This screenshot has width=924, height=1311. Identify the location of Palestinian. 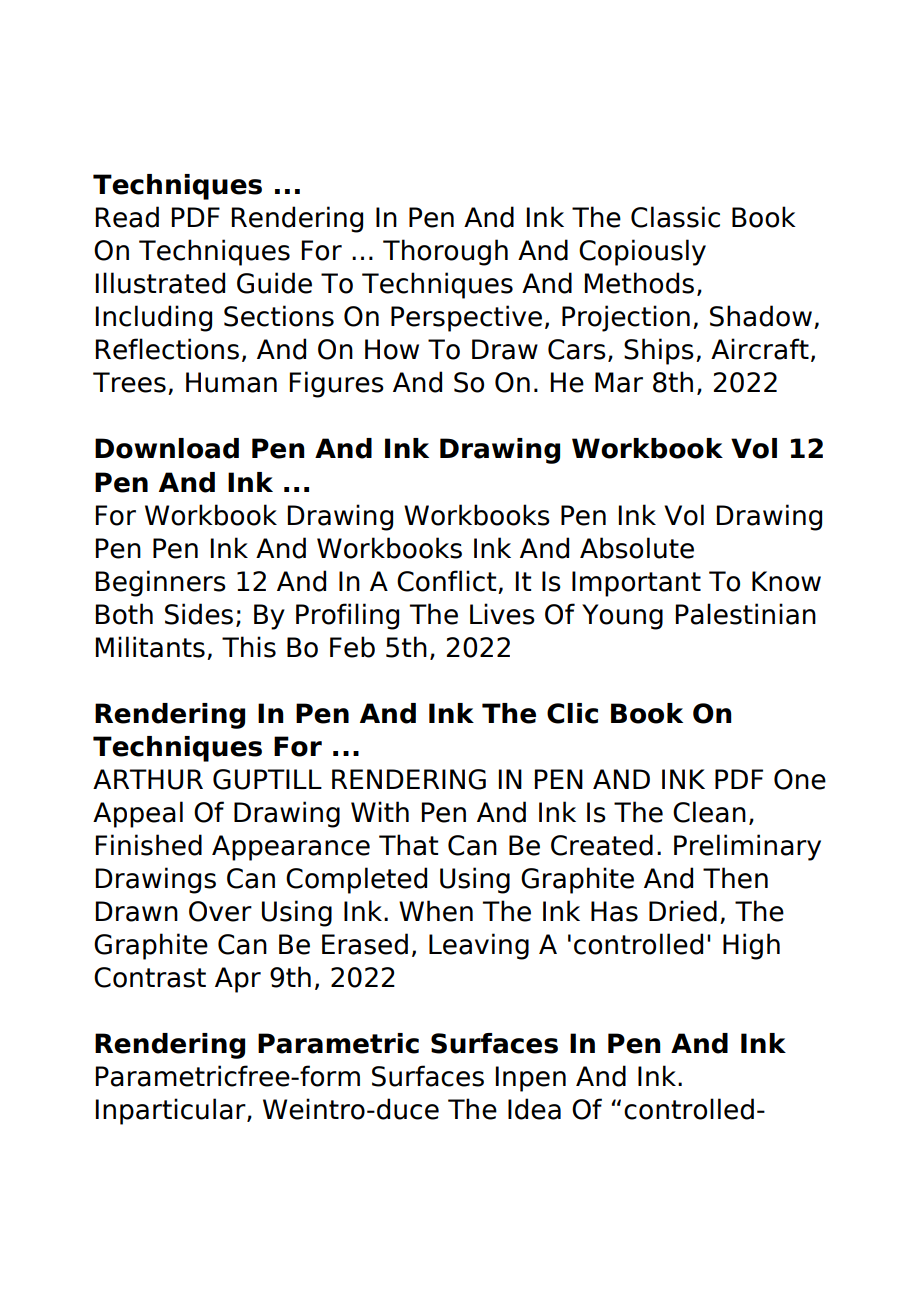
(746, 614).
